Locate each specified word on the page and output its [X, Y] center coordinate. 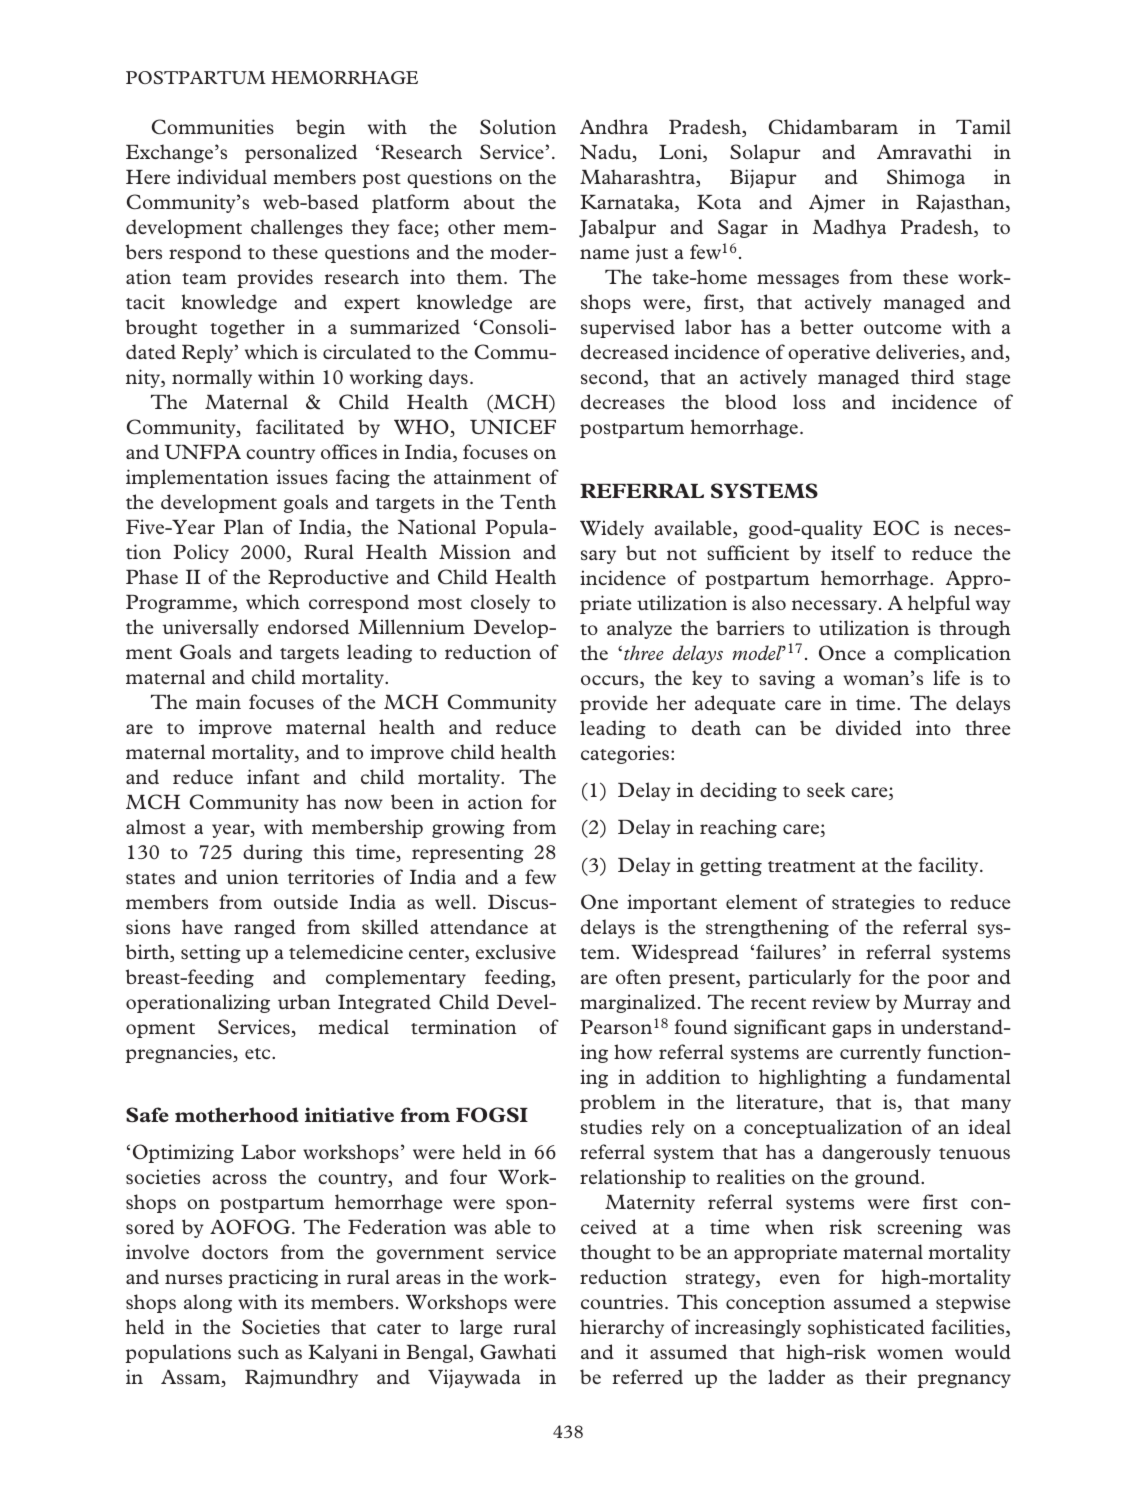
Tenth [528, 501]
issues [302, 476]
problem [618, 1103]
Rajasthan [961, 203]
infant [273, 776]
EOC [896, 527]
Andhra [614, 126]
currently [880, 1053]
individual [222, 176]
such [258, 1351]
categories [625, 754]
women [910, 1354]
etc [259, 1053]
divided [869, 727]
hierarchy [622, 1328]
